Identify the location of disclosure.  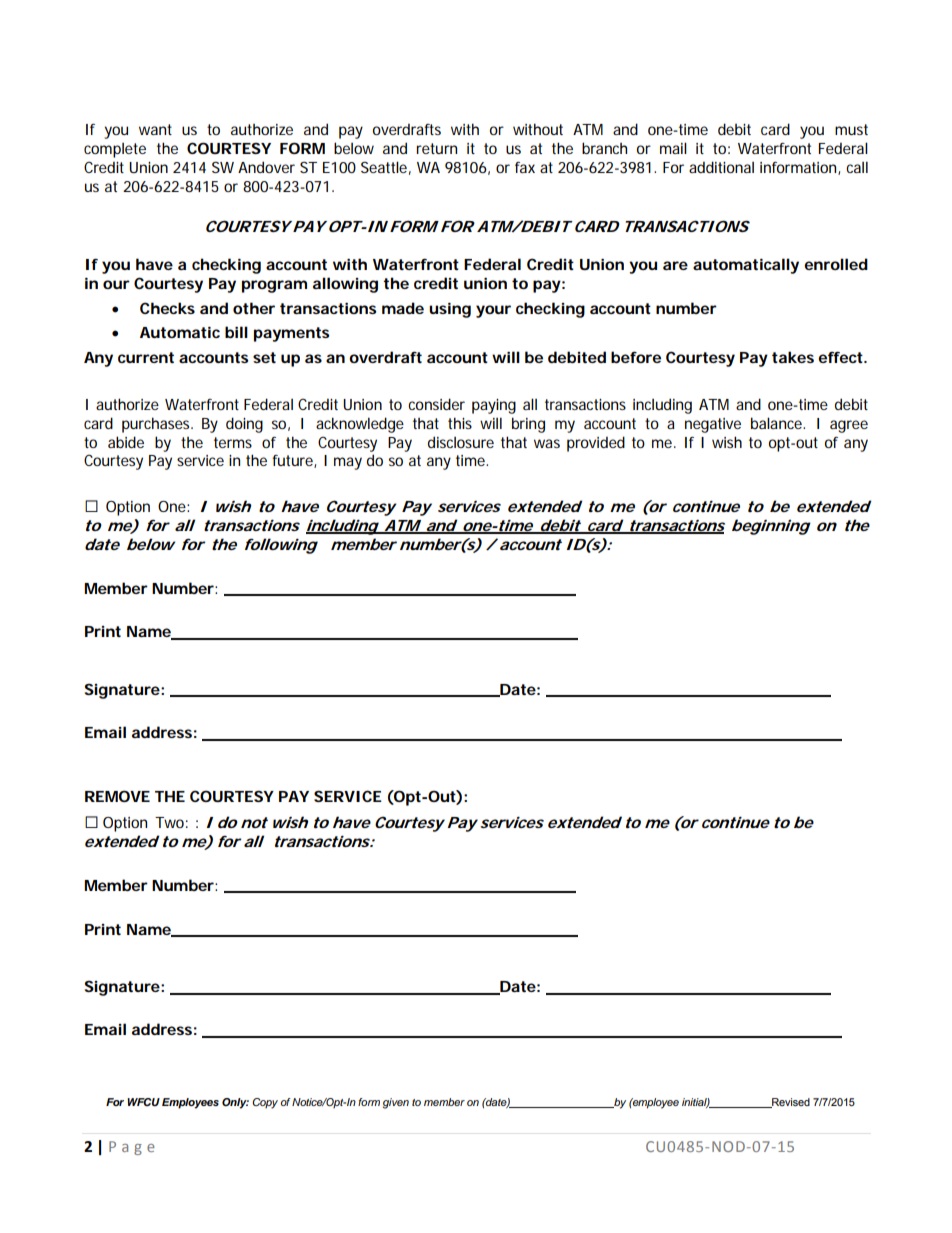
(461, 442).
